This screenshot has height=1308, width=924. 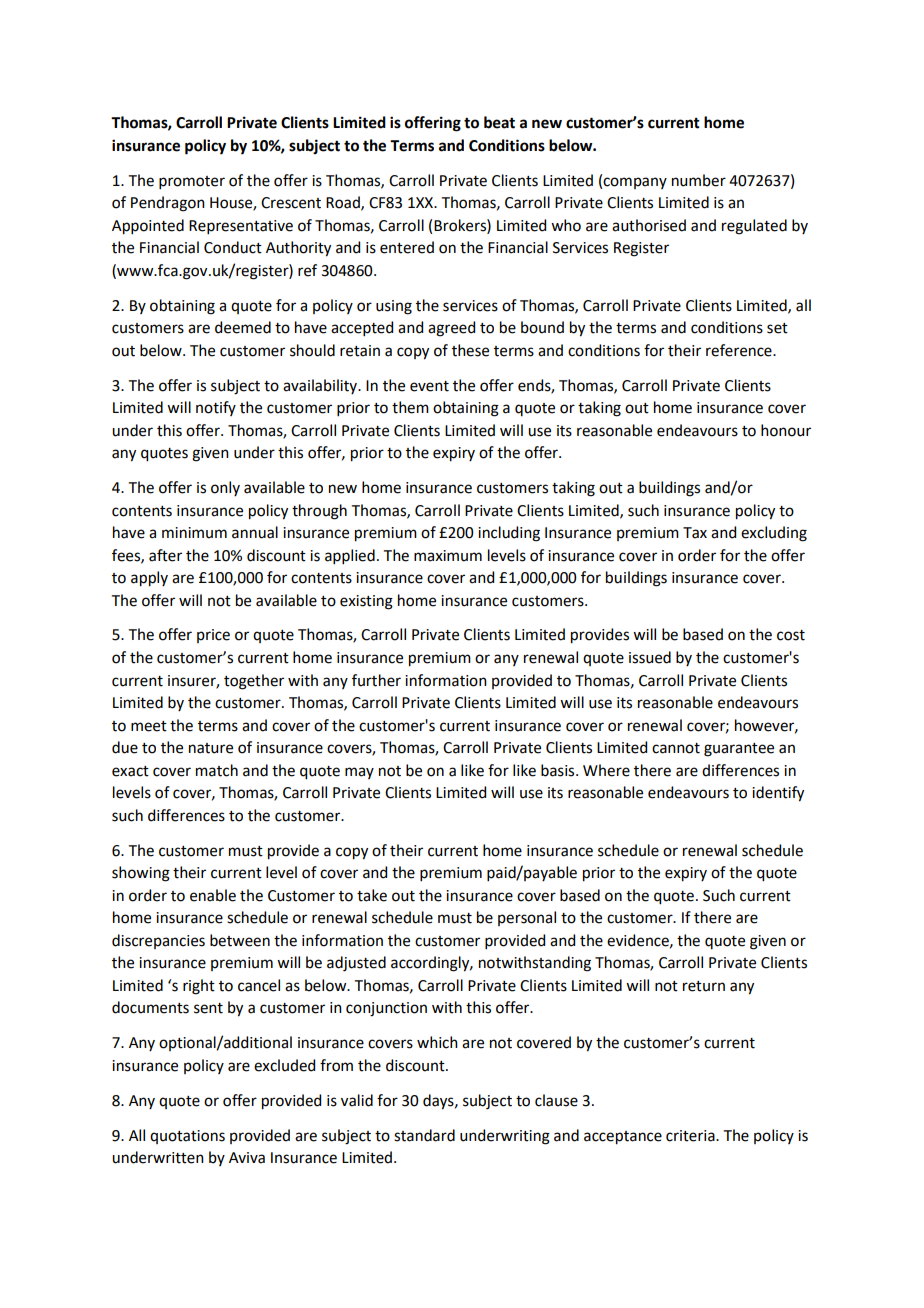 What do you see at coordinates (213, 636) in the screenshot?
I see `price` at bounding box center [213, 636].
